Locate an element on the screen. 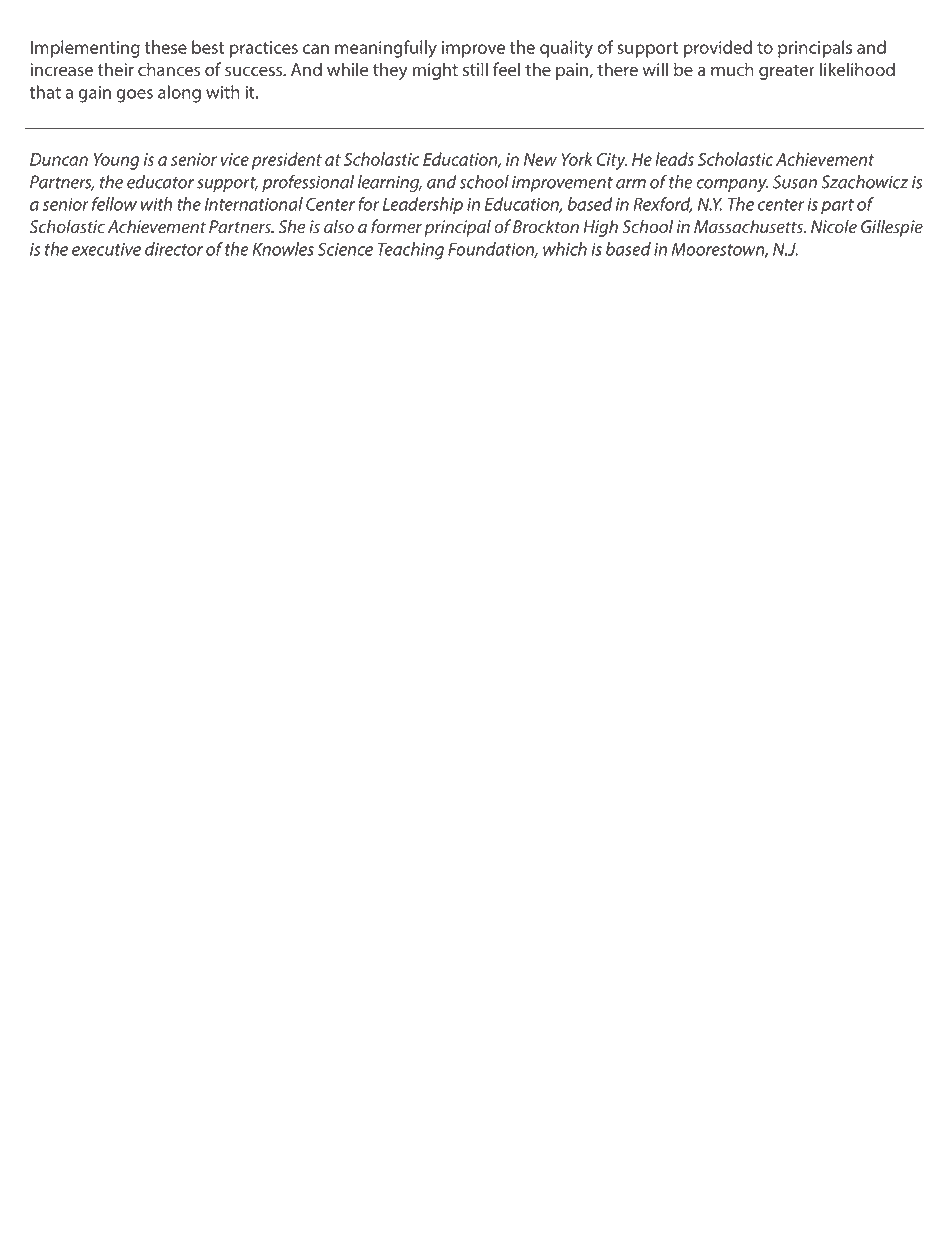 This screenshot has width=952, height=1233. company is located at coordinates (732, 185).
